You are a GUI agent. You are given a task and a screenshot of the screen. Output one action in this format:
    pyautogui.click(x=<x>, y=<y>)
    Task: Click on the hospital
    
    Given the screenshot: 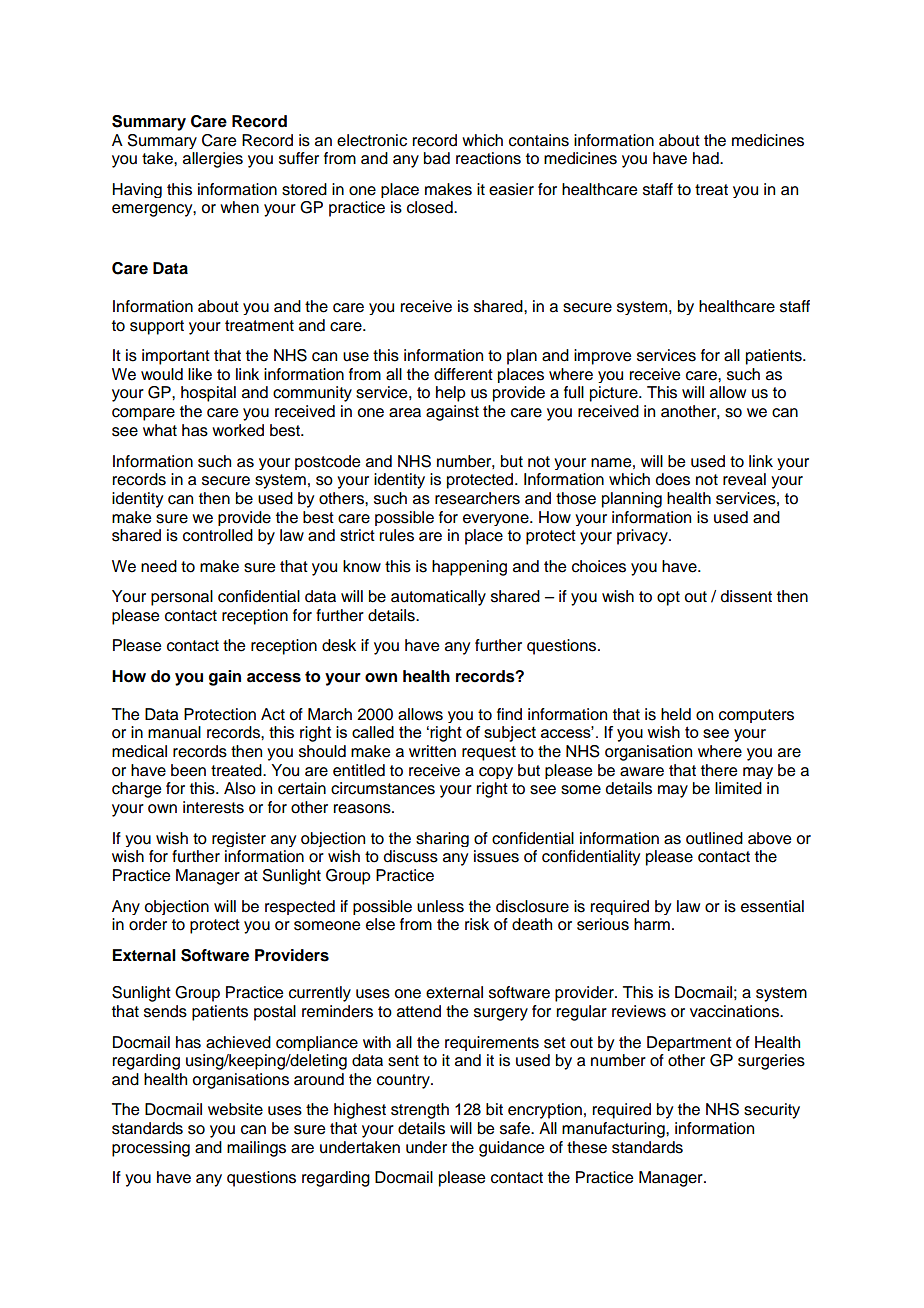 What is the action you would take?
    pyautogui.click(x=208, y=394)
